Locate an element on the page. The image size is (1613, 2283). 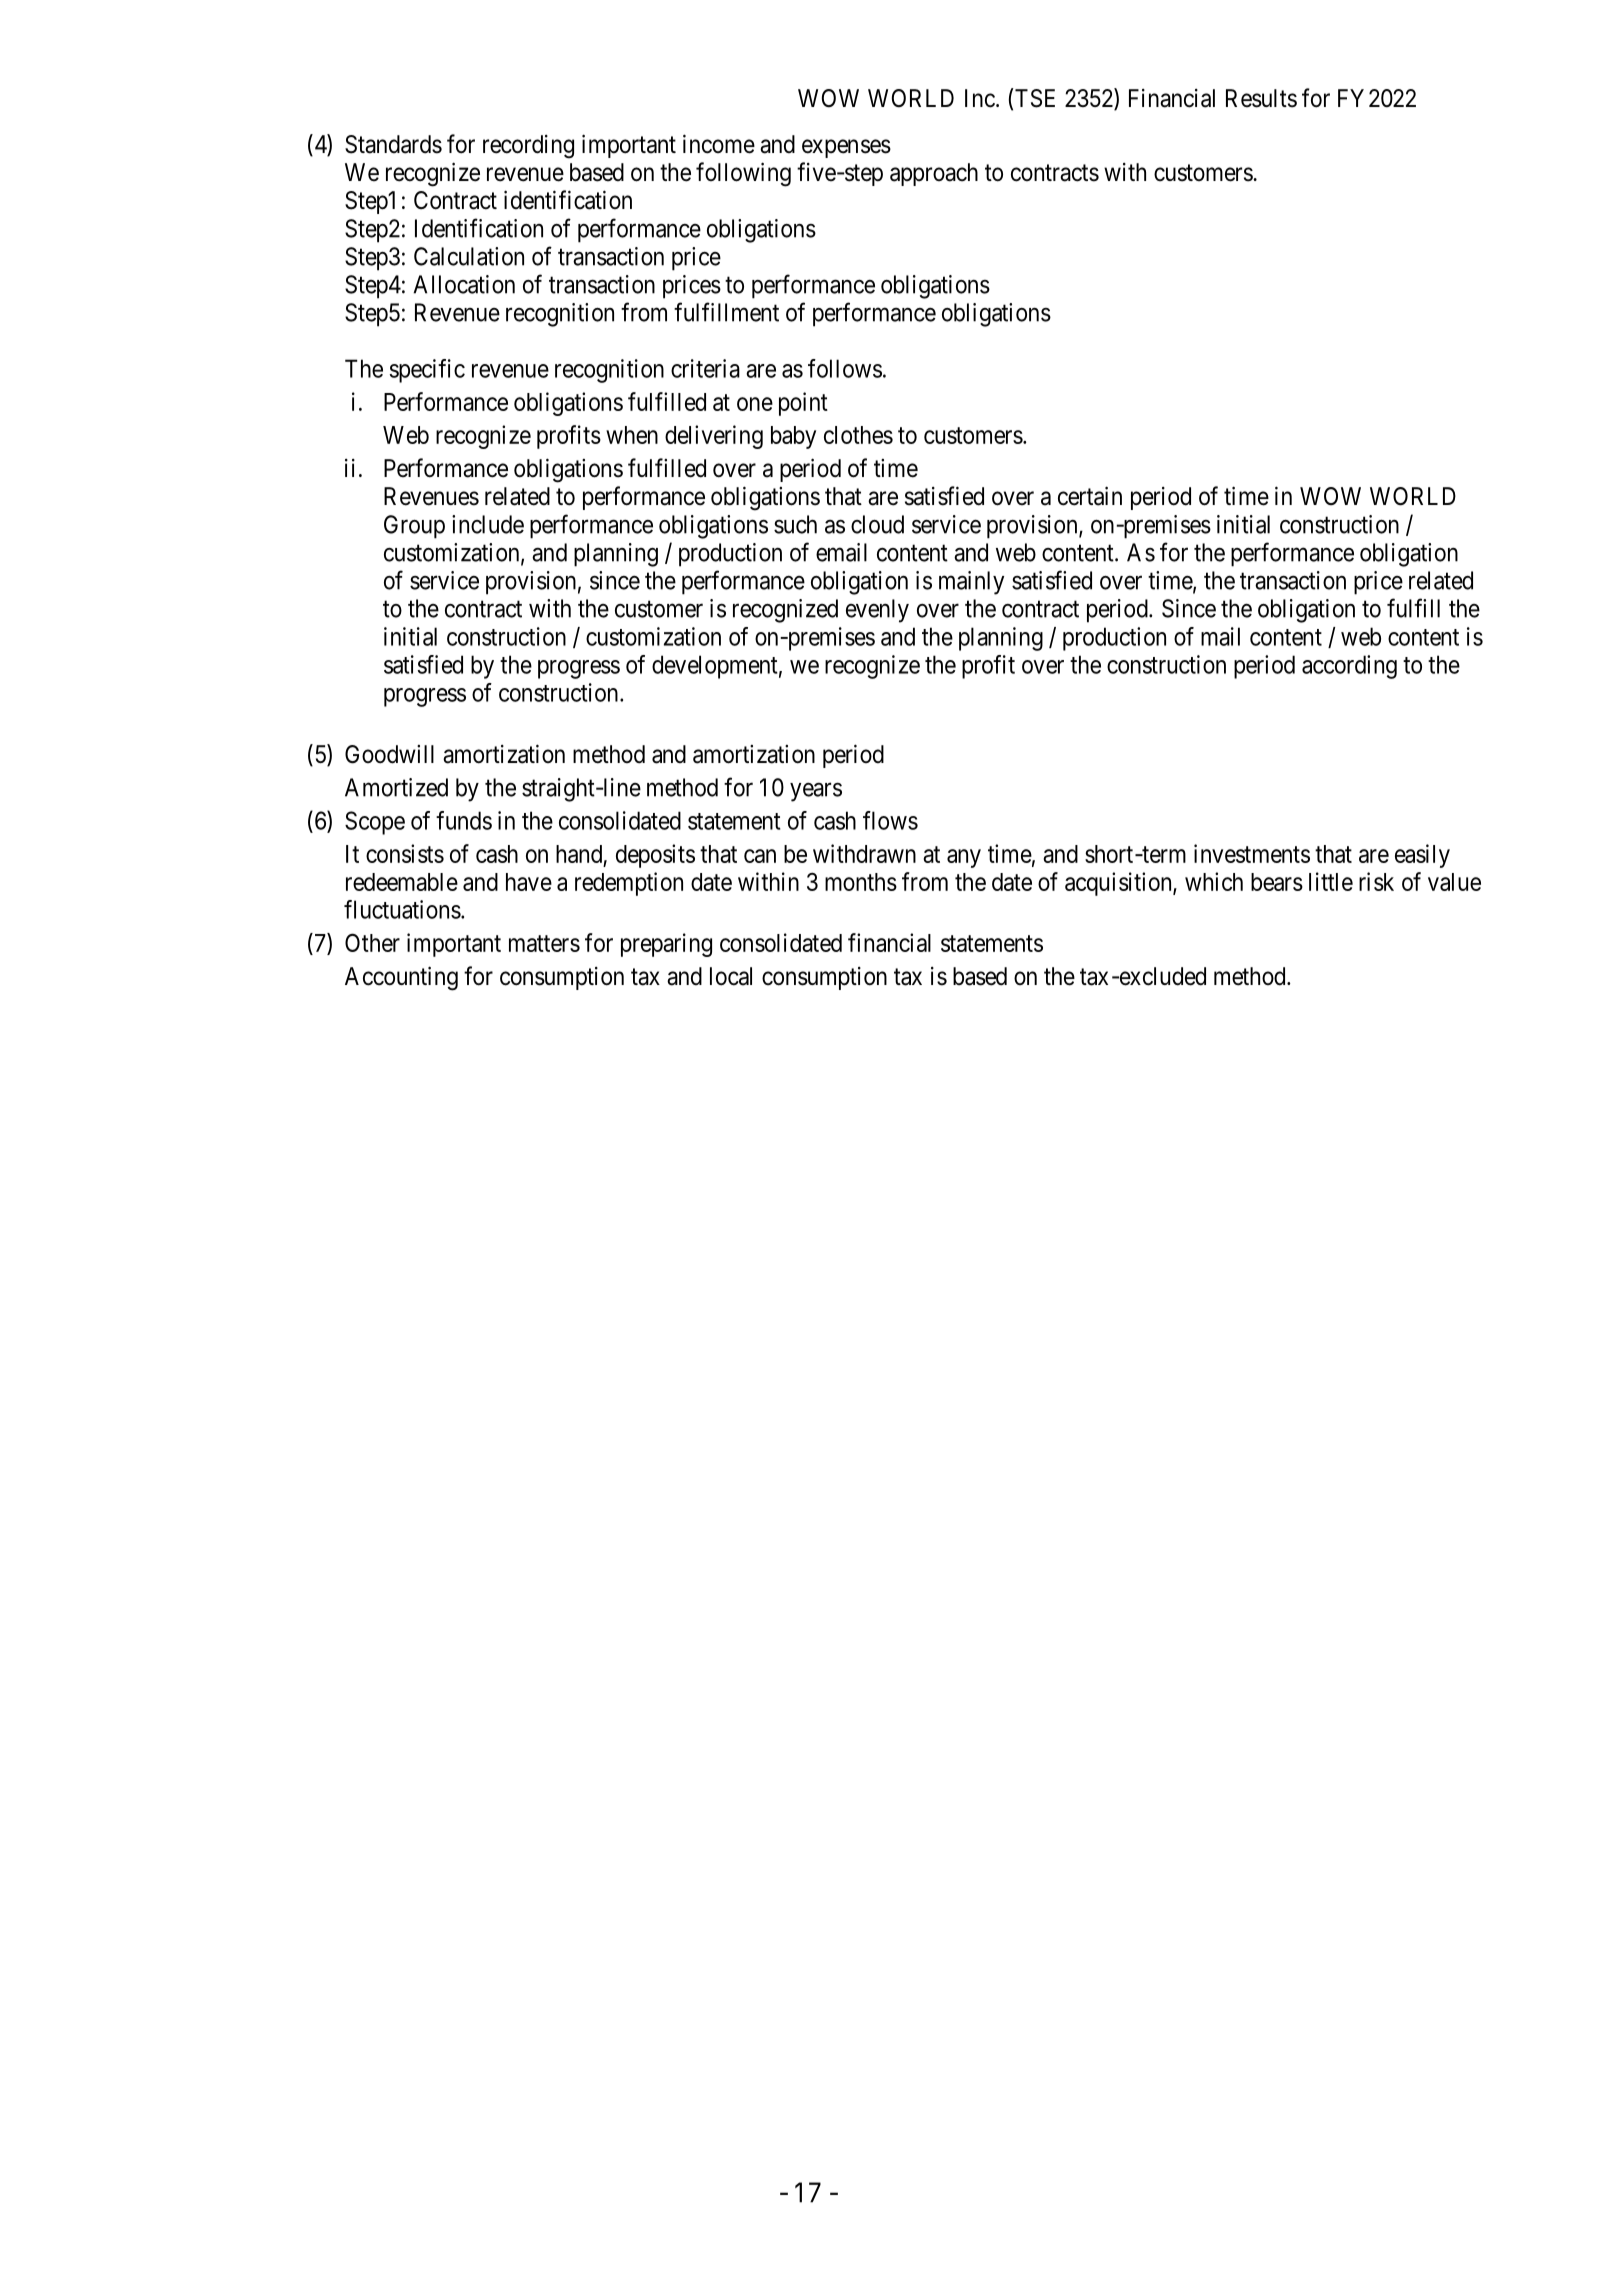
recording is located at coordinates (528, 147).
